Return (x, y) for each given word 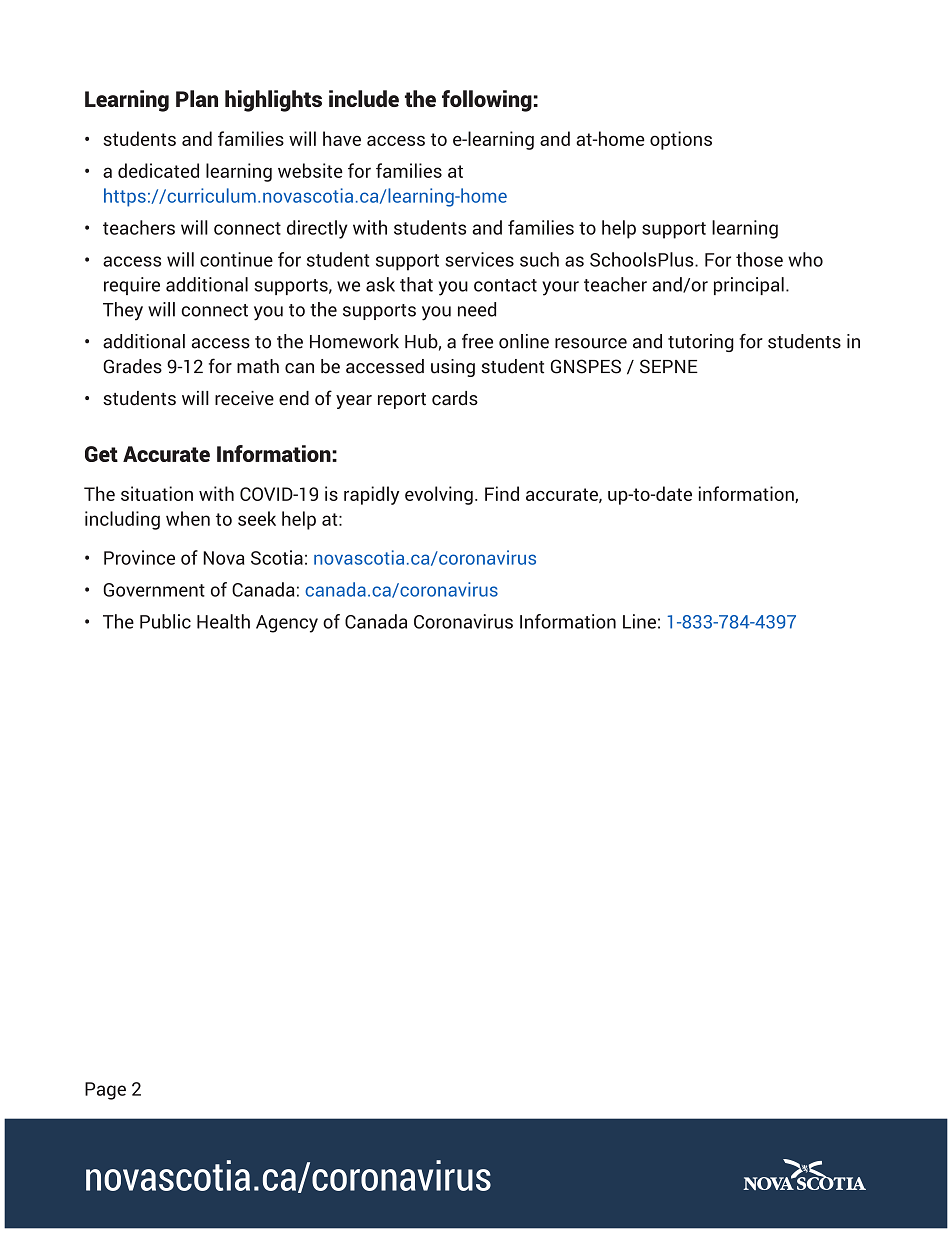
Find (502, 493)
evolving (439, 495)
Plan (197, 98)
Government (154, 590)
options (681, 140)
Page (105, 1091)
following (487, 101)
